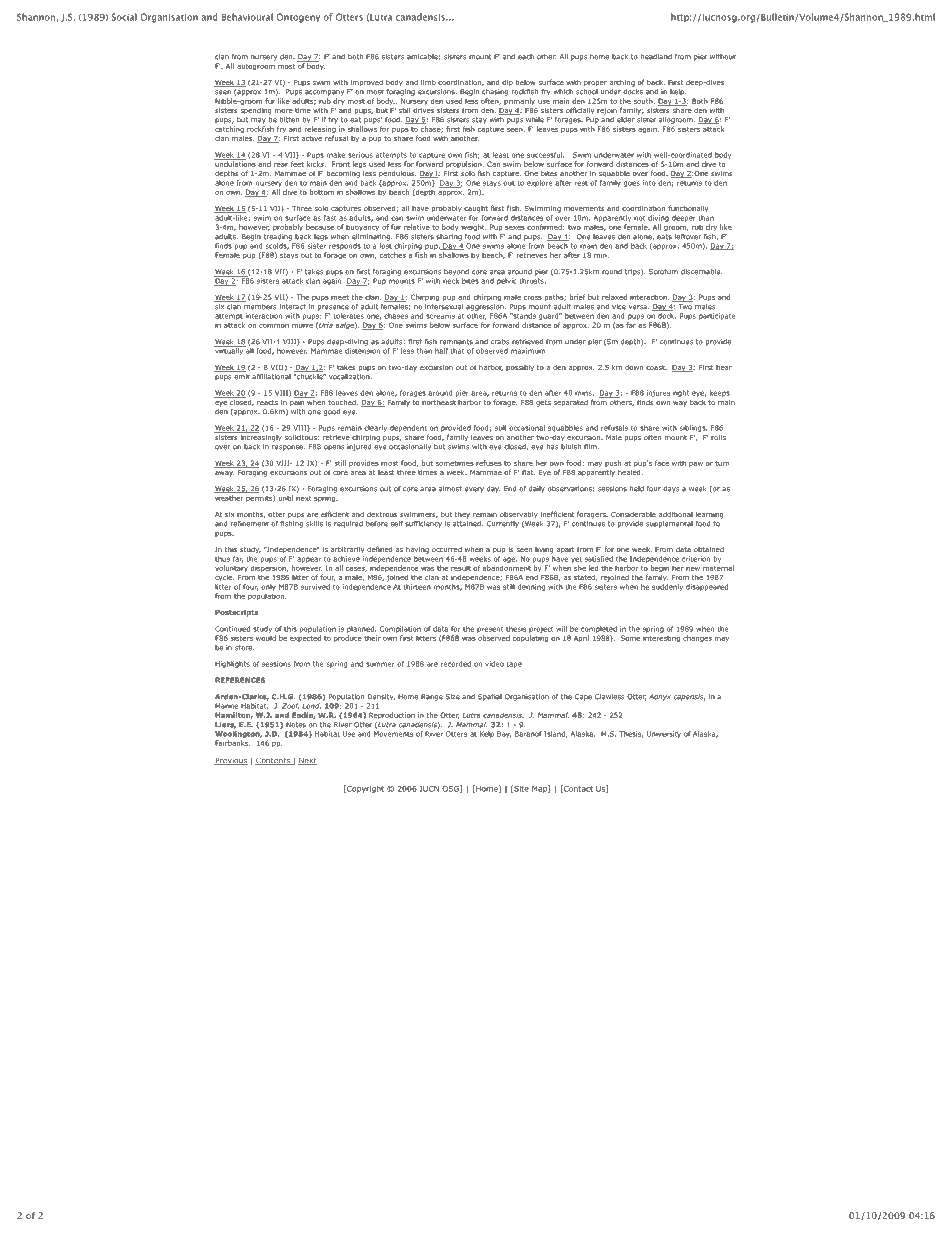 This screenshot has height=1233, width=952. I want to click on northeast, so click(439, 402).
